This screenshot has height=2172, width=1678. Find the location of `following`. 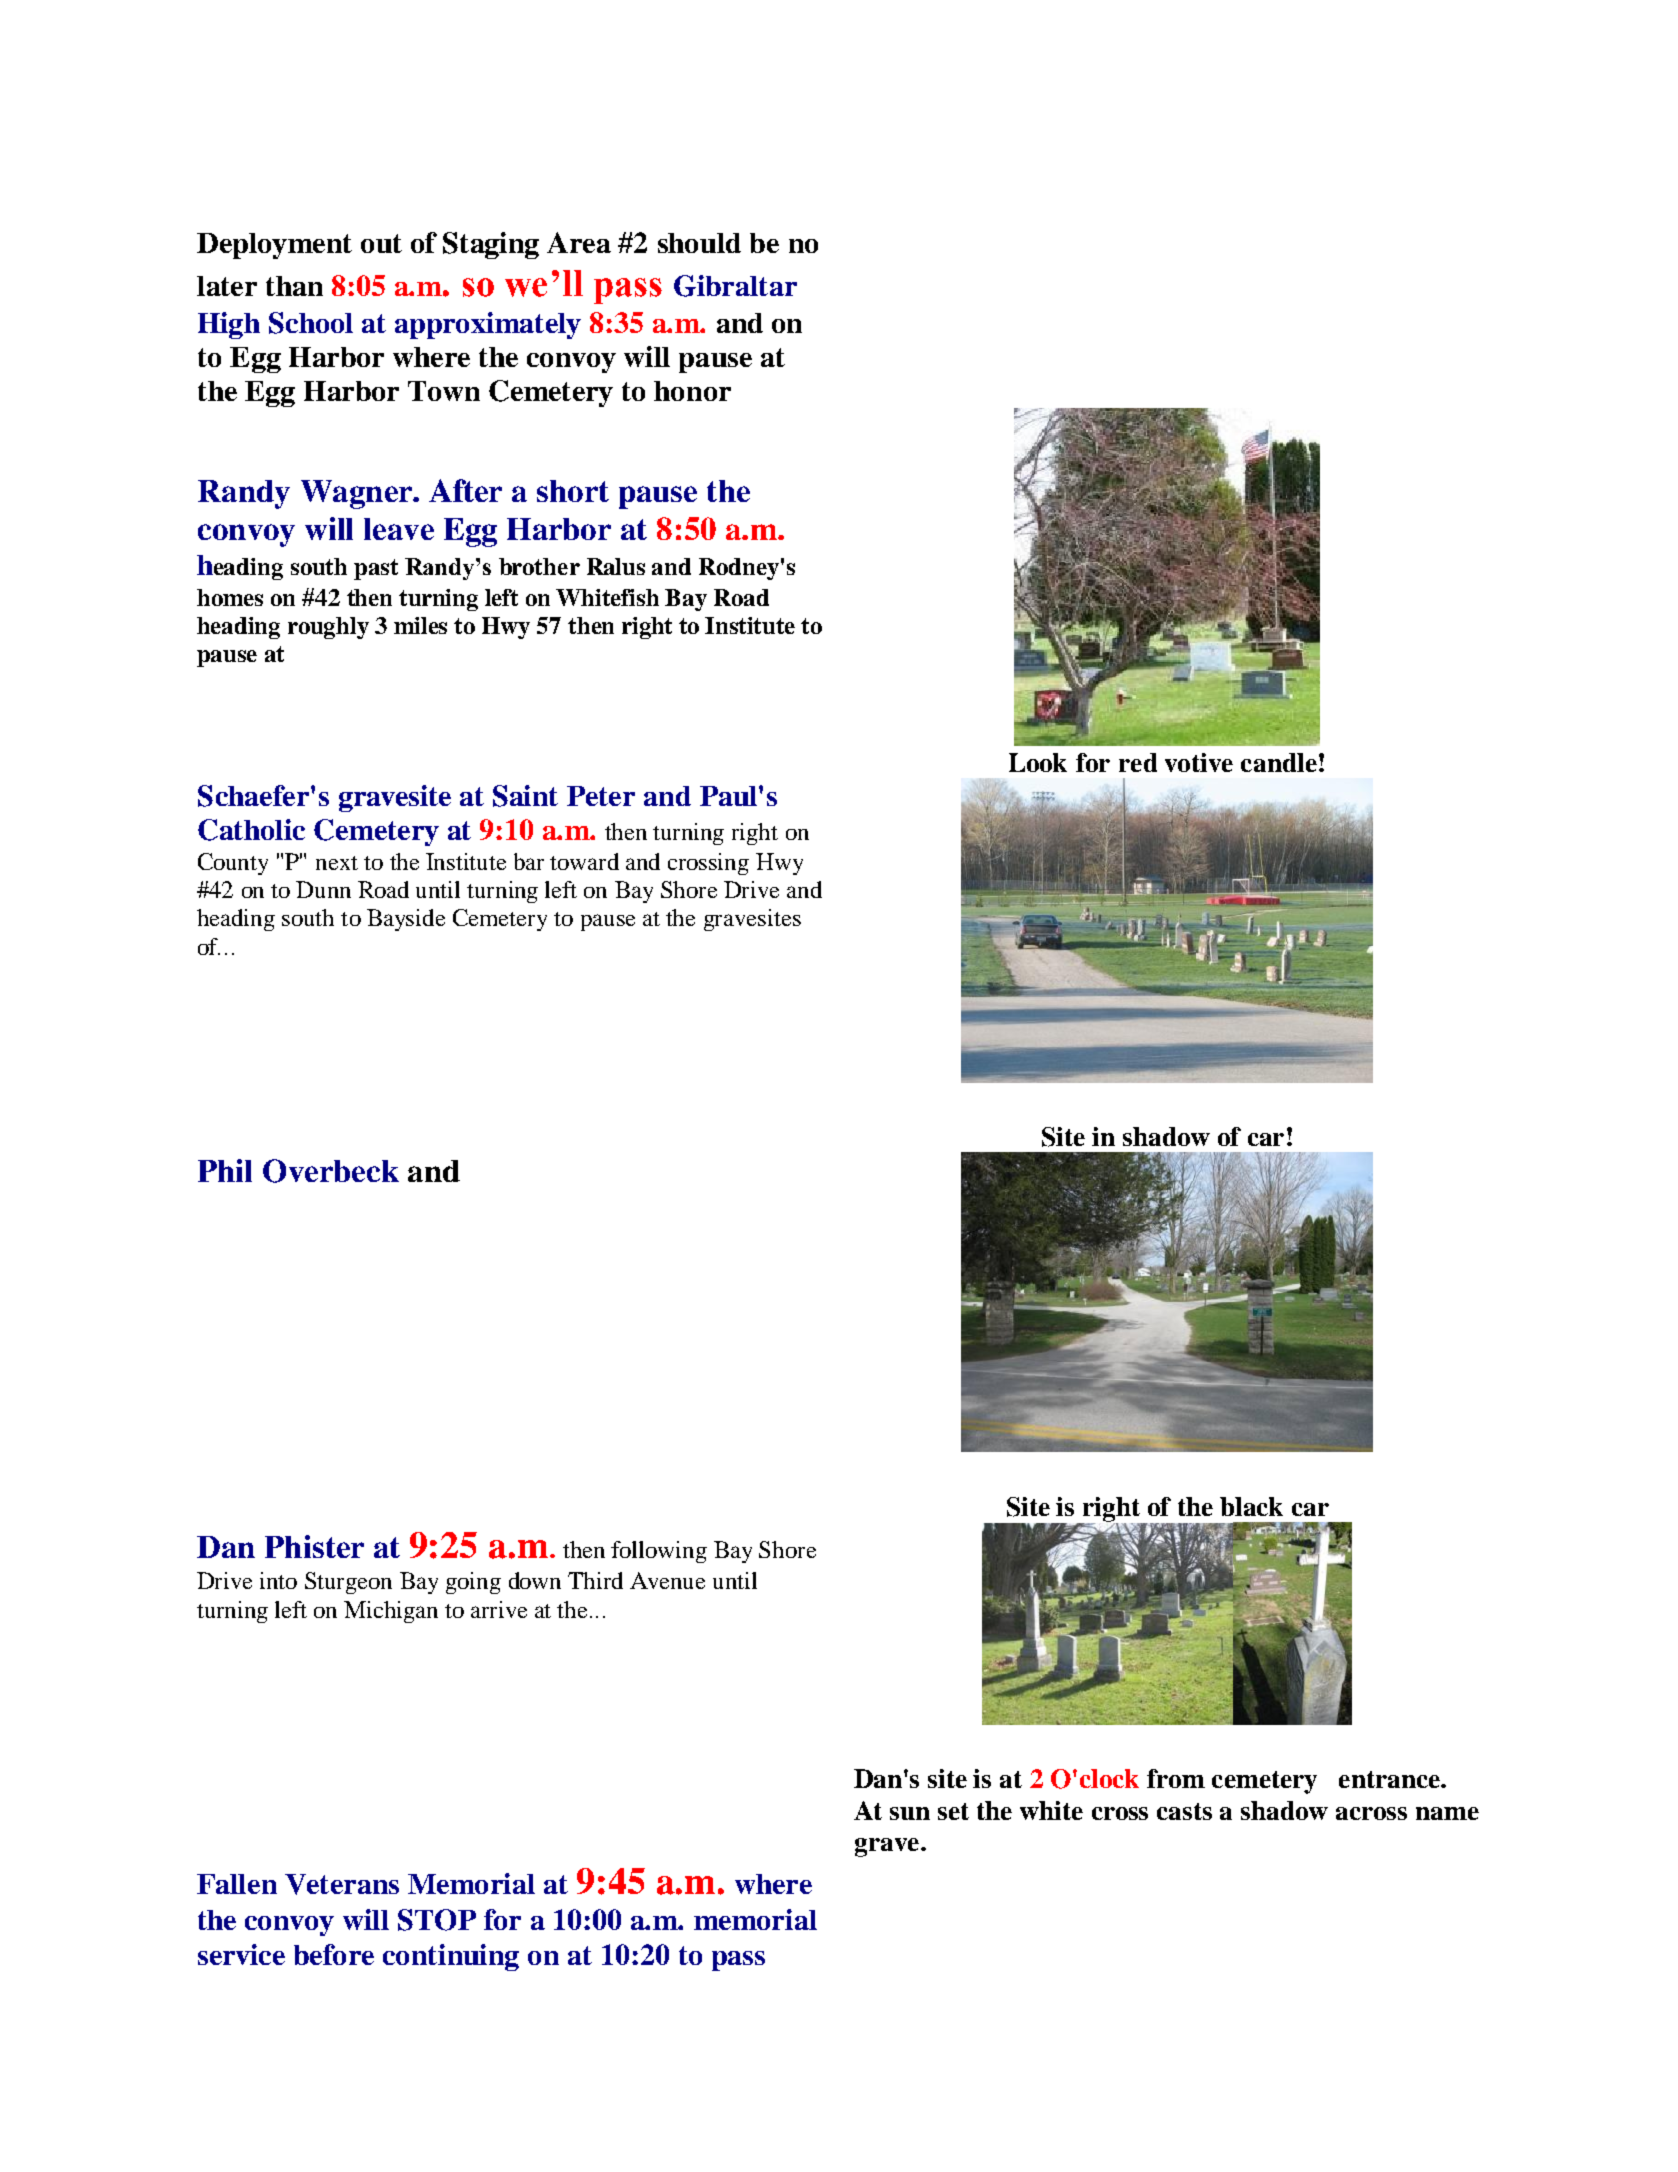

following is located at coordinates (659, 1552).
